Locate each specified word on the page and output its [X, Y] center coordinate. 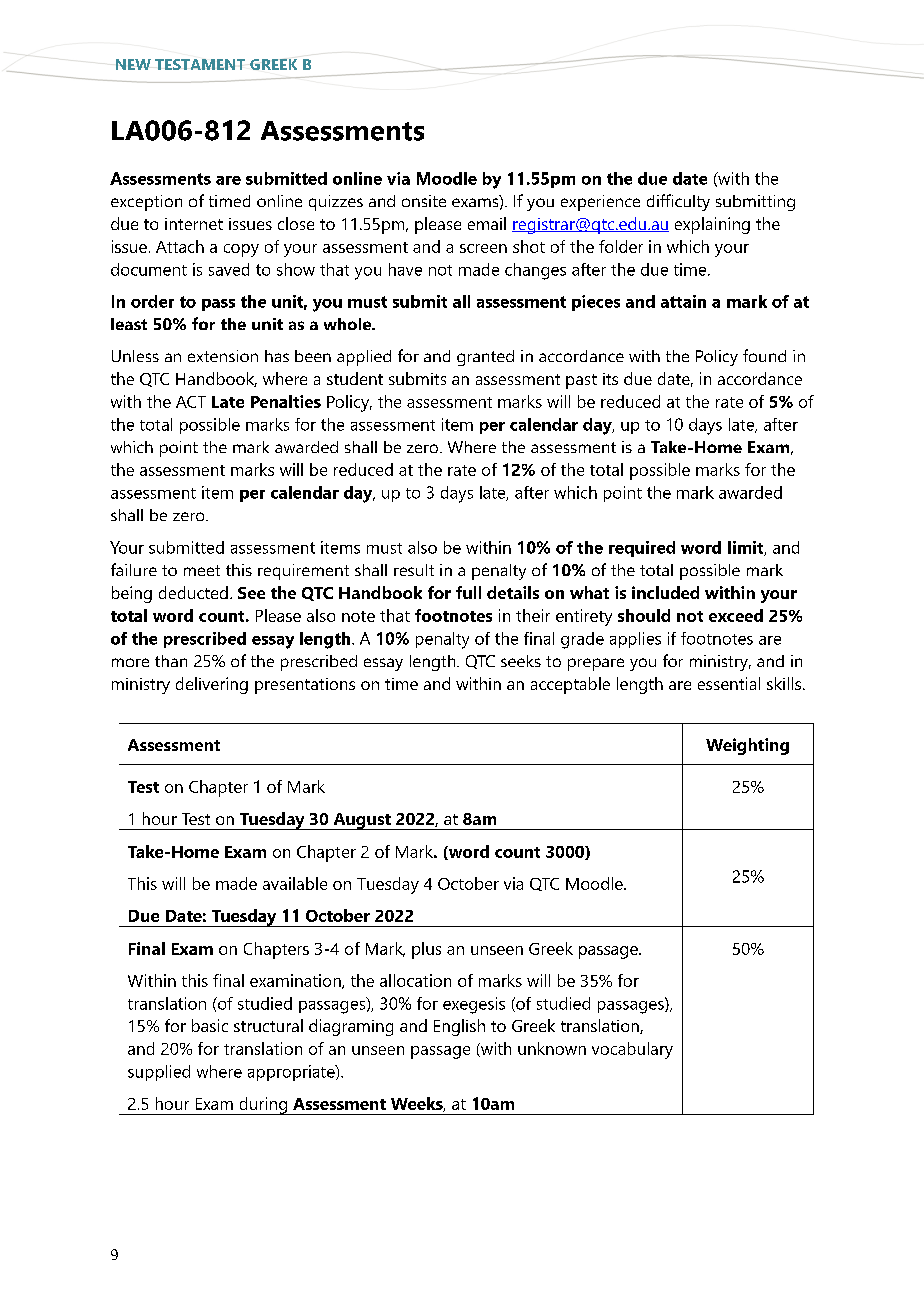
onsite [424, 201]
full [468, 592]
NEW [133, 64]
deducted [193, 592]
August [362, 821]
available [295, 883]
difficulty [678, 202]
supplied [159, 1073]
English [459, 1027]
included [665, 592]
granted [485, 358]
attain [683, 301]
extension [223, 356]
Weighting [747, 746]
